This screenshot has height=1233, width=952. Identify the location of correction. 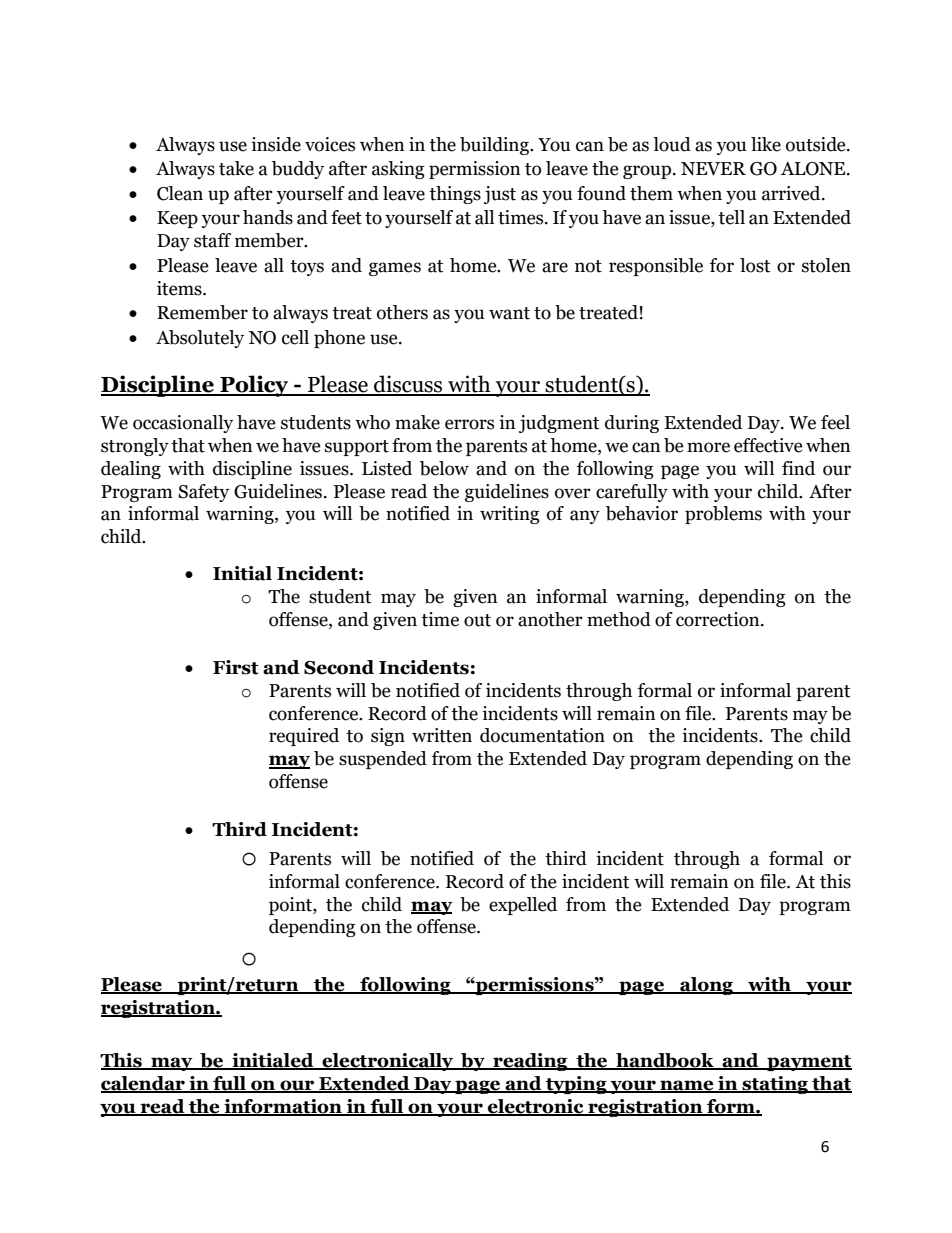
(719, 619).
